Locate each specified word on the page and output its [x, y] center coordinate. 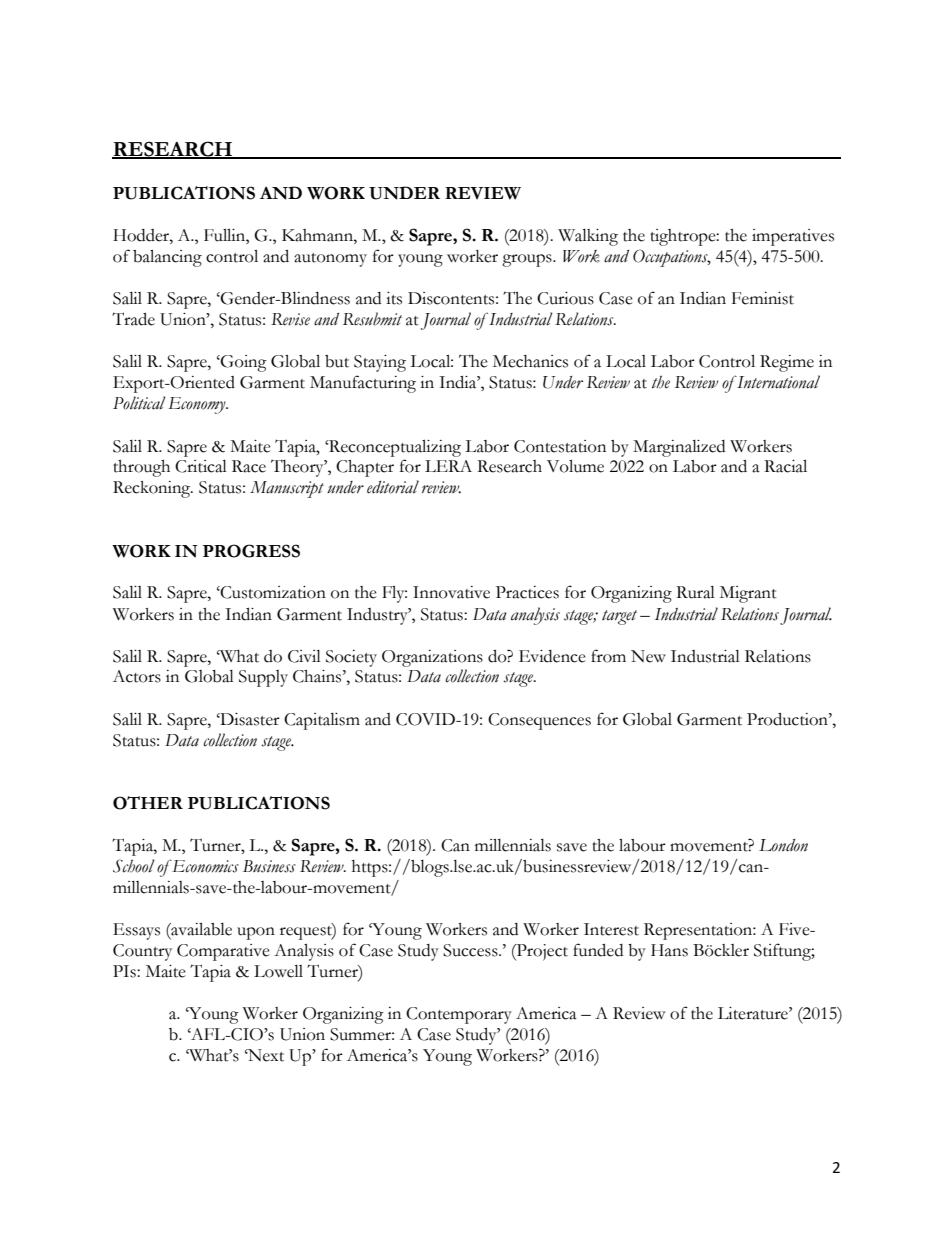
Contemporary [459, 1015]
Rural [695, 592]
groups [528, 260]
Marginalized [679, 448]
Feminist [763, 298]
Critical [201, 466]
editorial [393, 487]
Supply [263, 678]
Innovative [451, 592]
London [783, 845]
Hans [669, 950]
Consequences [539, 721]
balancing [167, 258]
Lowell [278, 971]
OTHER [148, 803]
